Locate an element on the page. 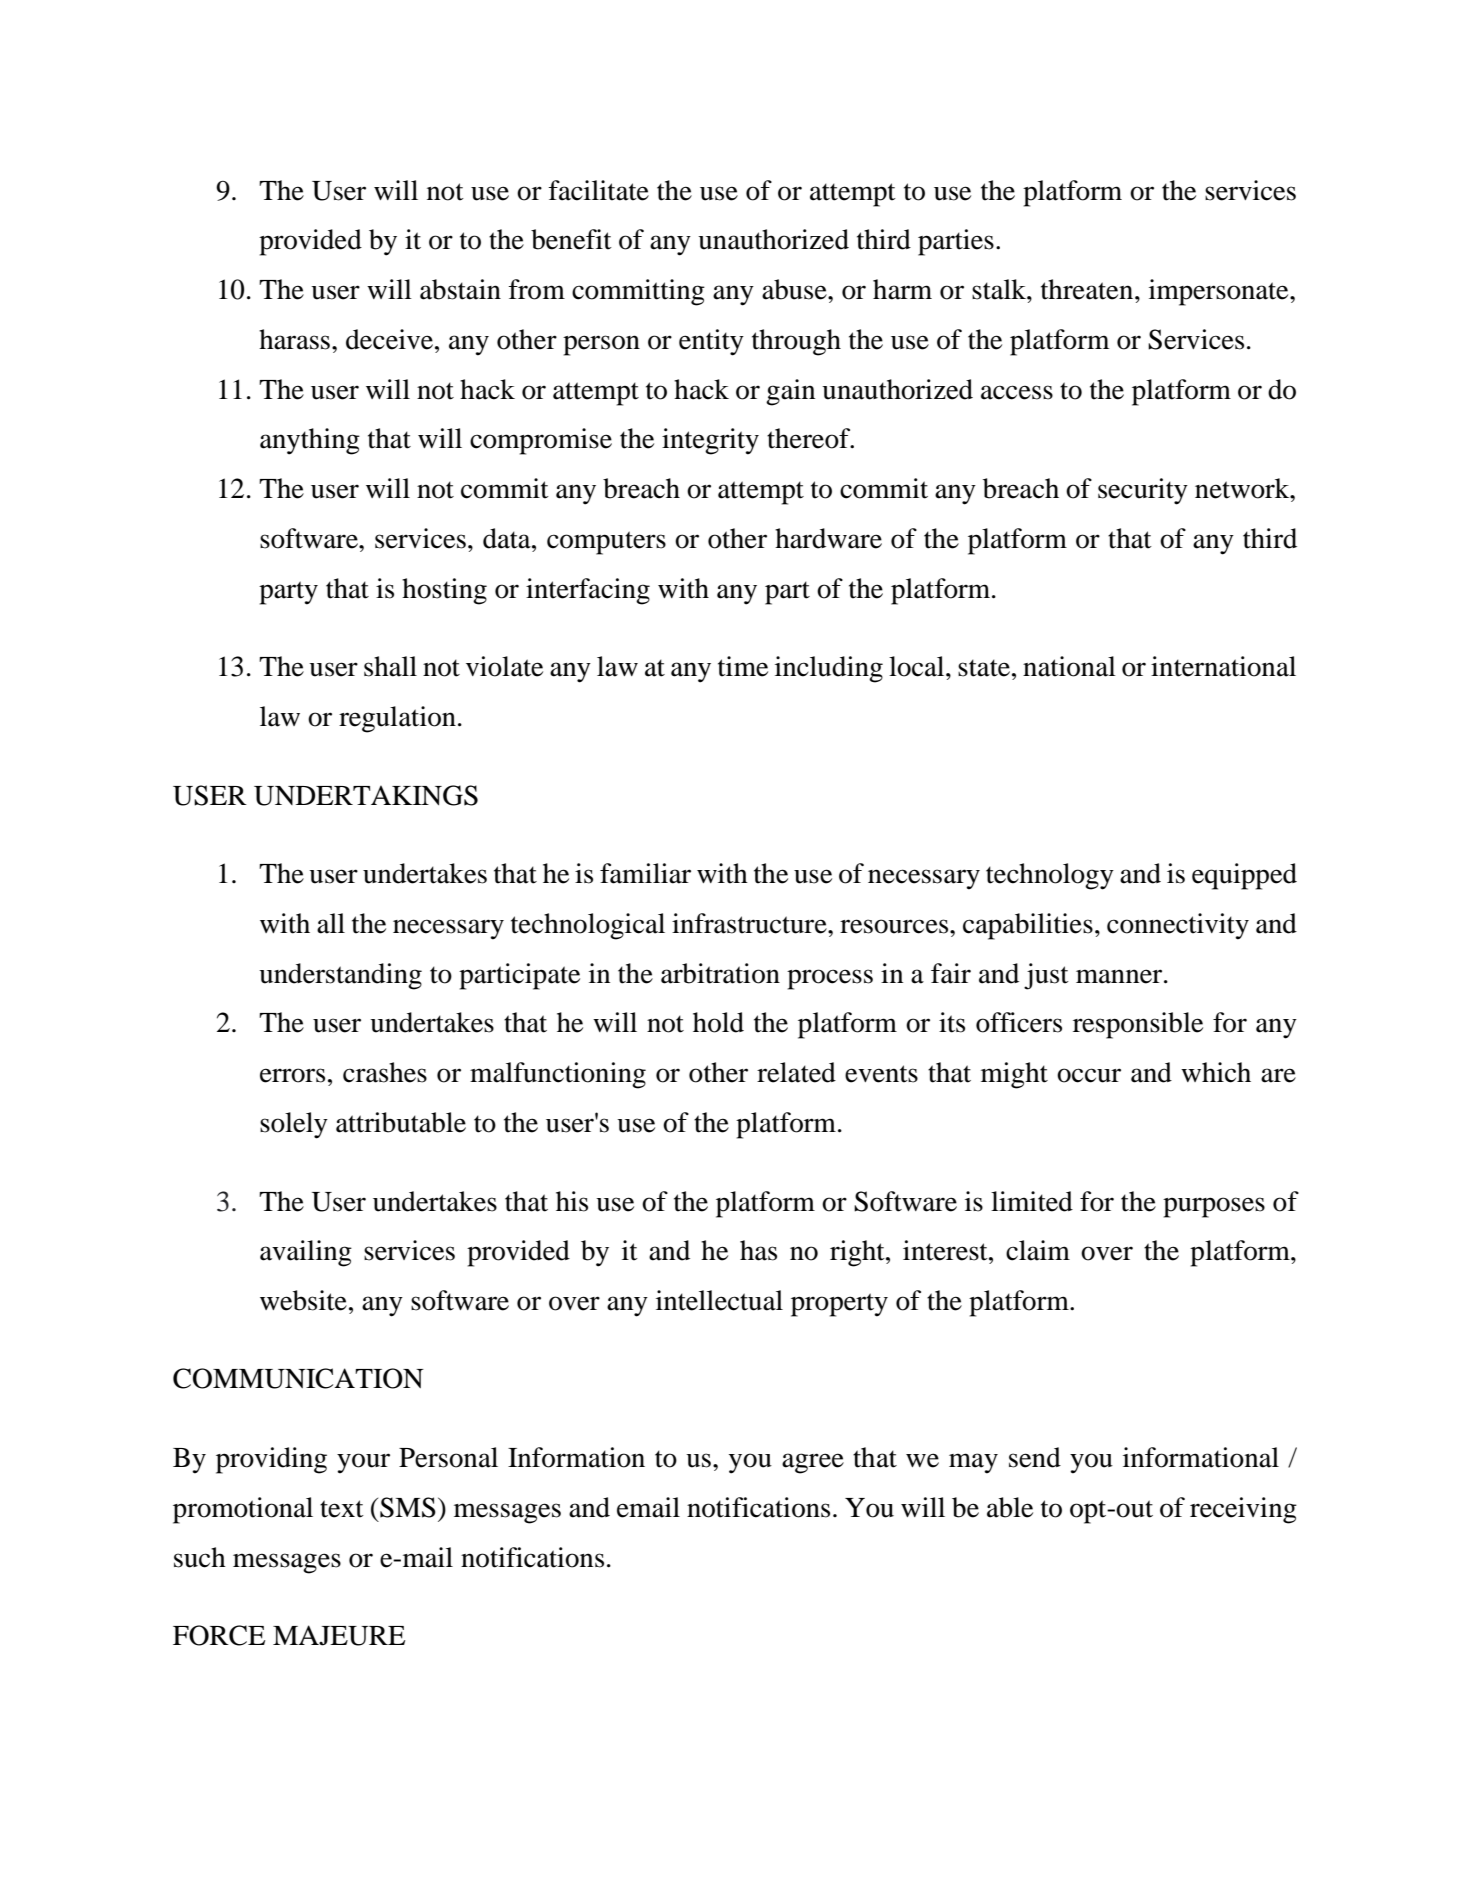  connectivity is located at coordinates (1178, 926).
